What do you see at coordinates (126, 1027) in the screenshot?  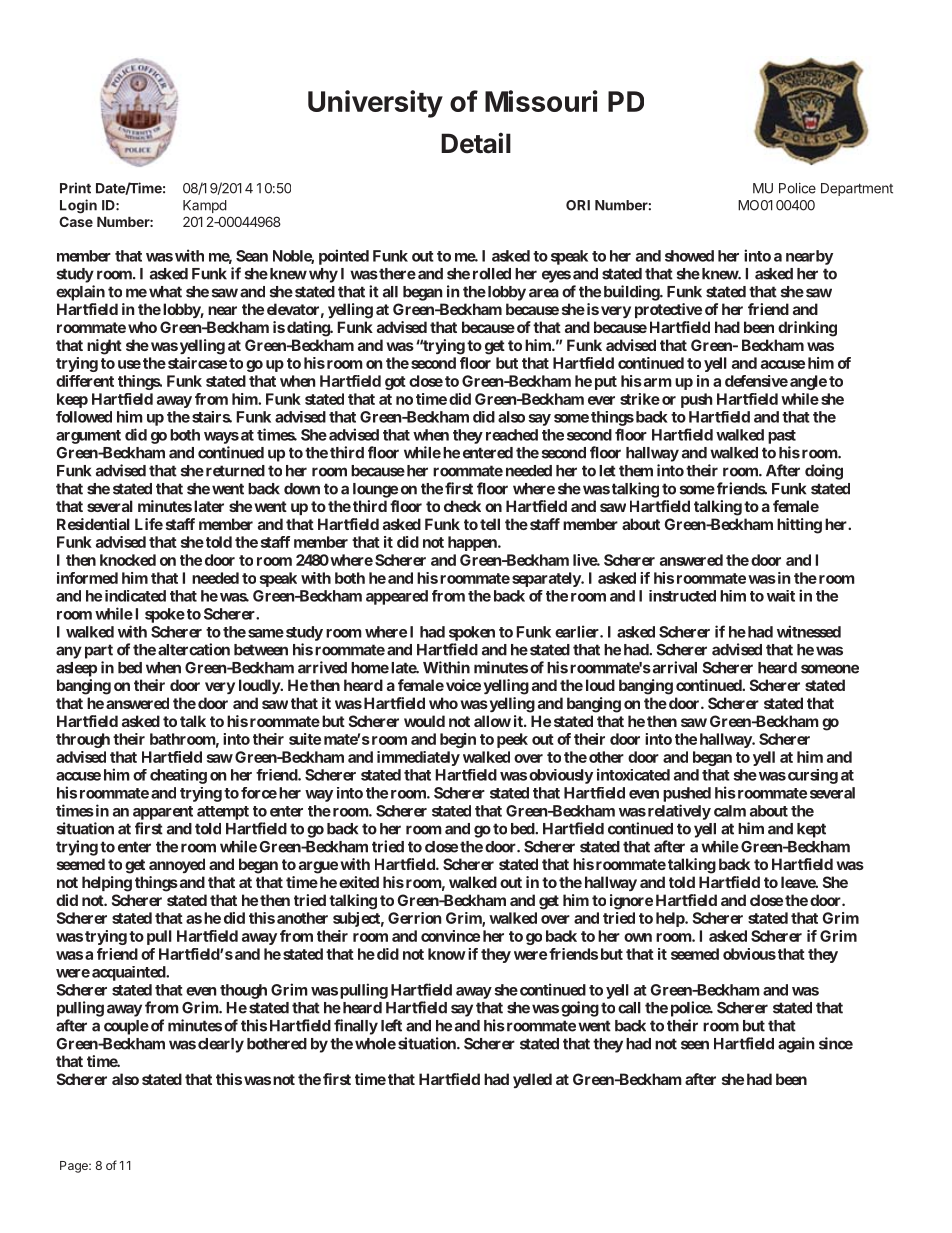 I see `couple` at bounding box center [126, 1027].
